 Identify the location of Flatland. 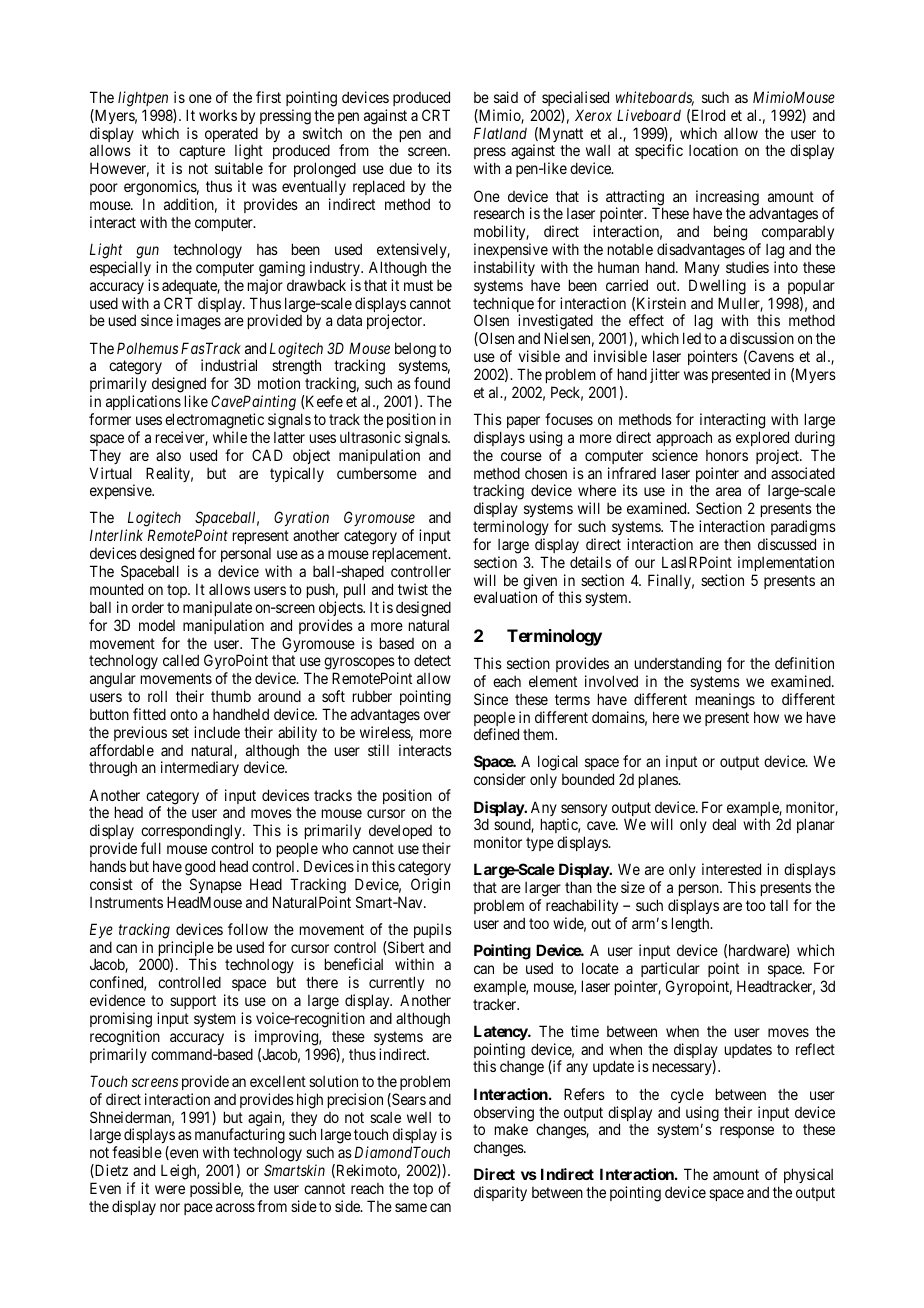
(500, 133).
